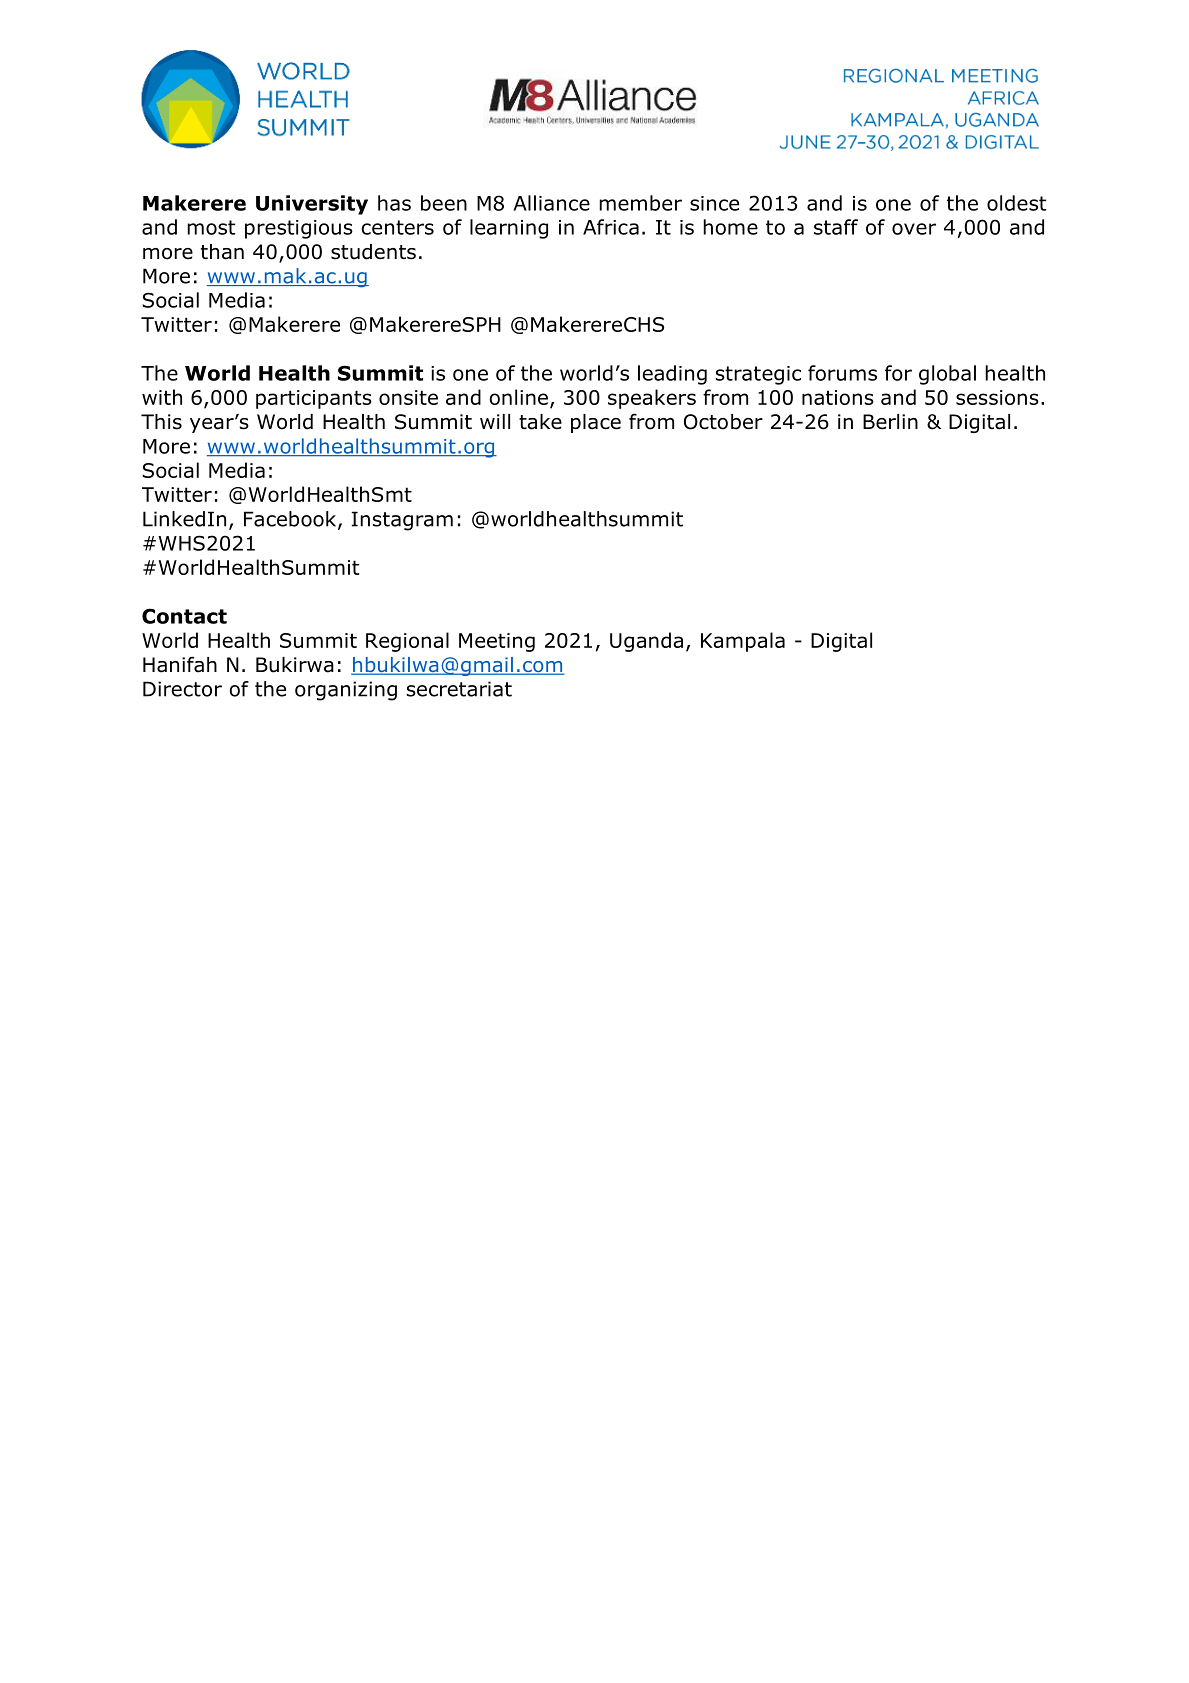  I want to click on prestigious, so click(299, 229).
